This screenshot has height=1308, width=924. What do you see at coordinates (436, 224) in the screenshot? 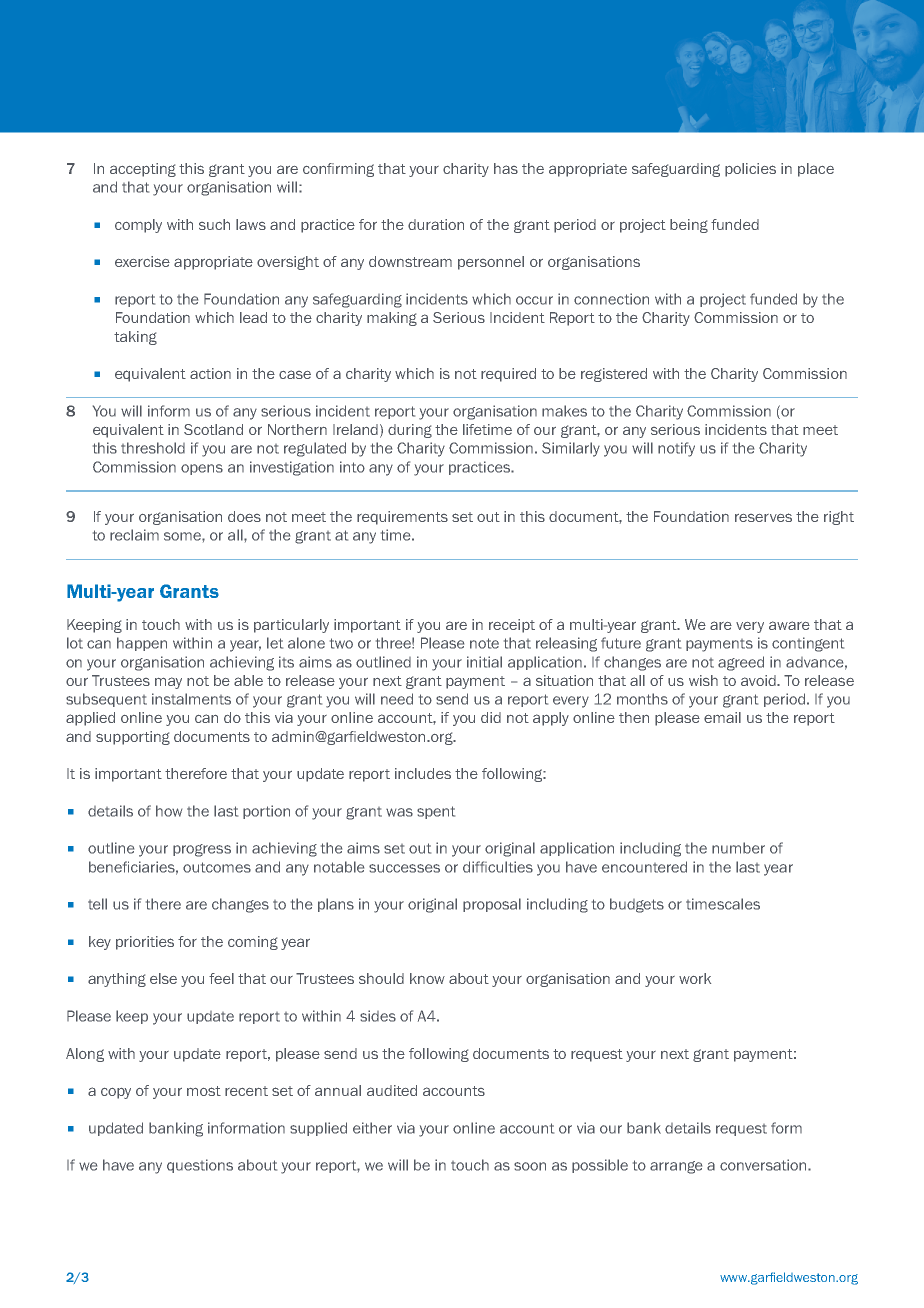
I see `duration` at bounding box center [436, 224].
